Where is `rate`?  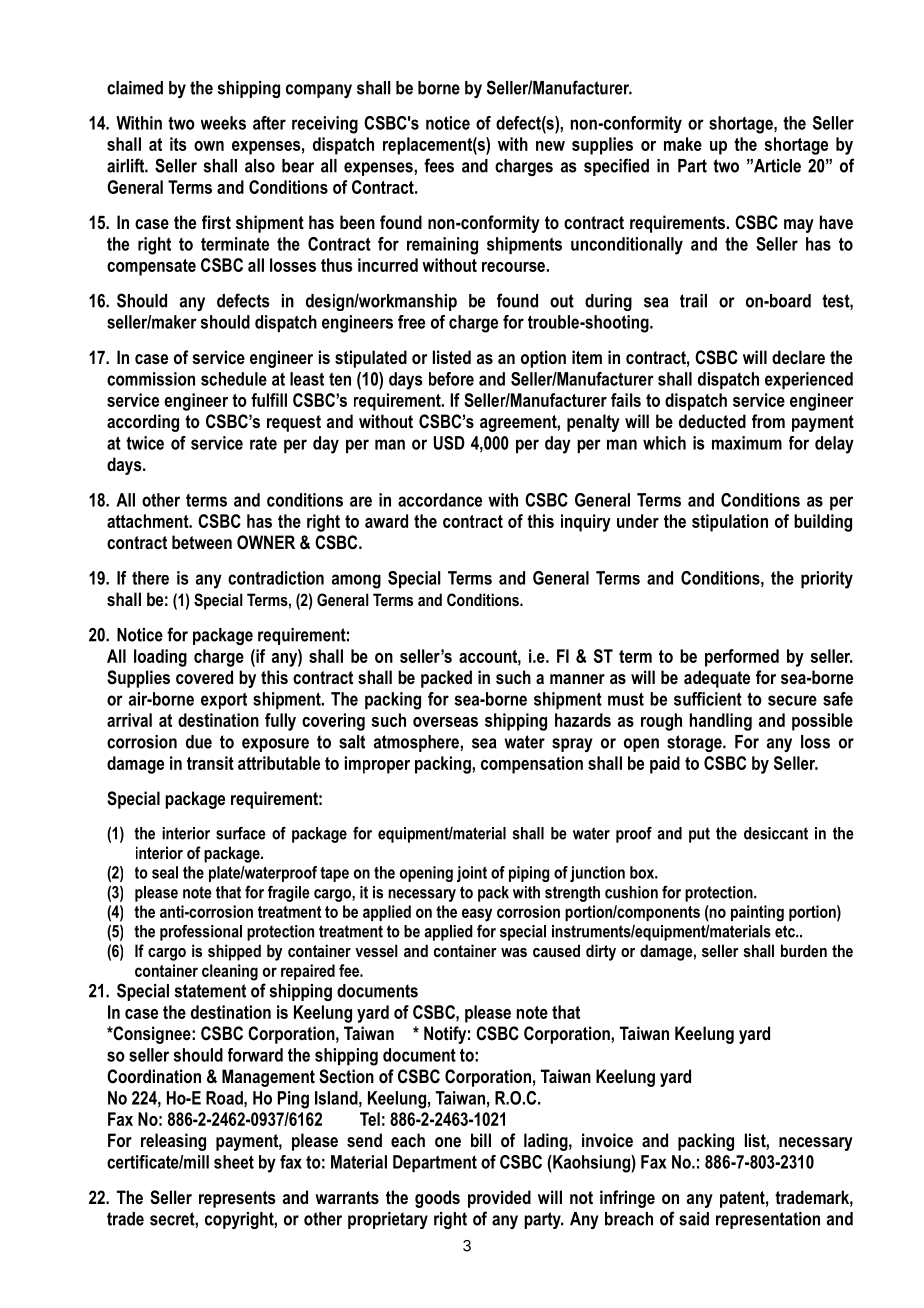 rate is located at coordinates (263, 443).
